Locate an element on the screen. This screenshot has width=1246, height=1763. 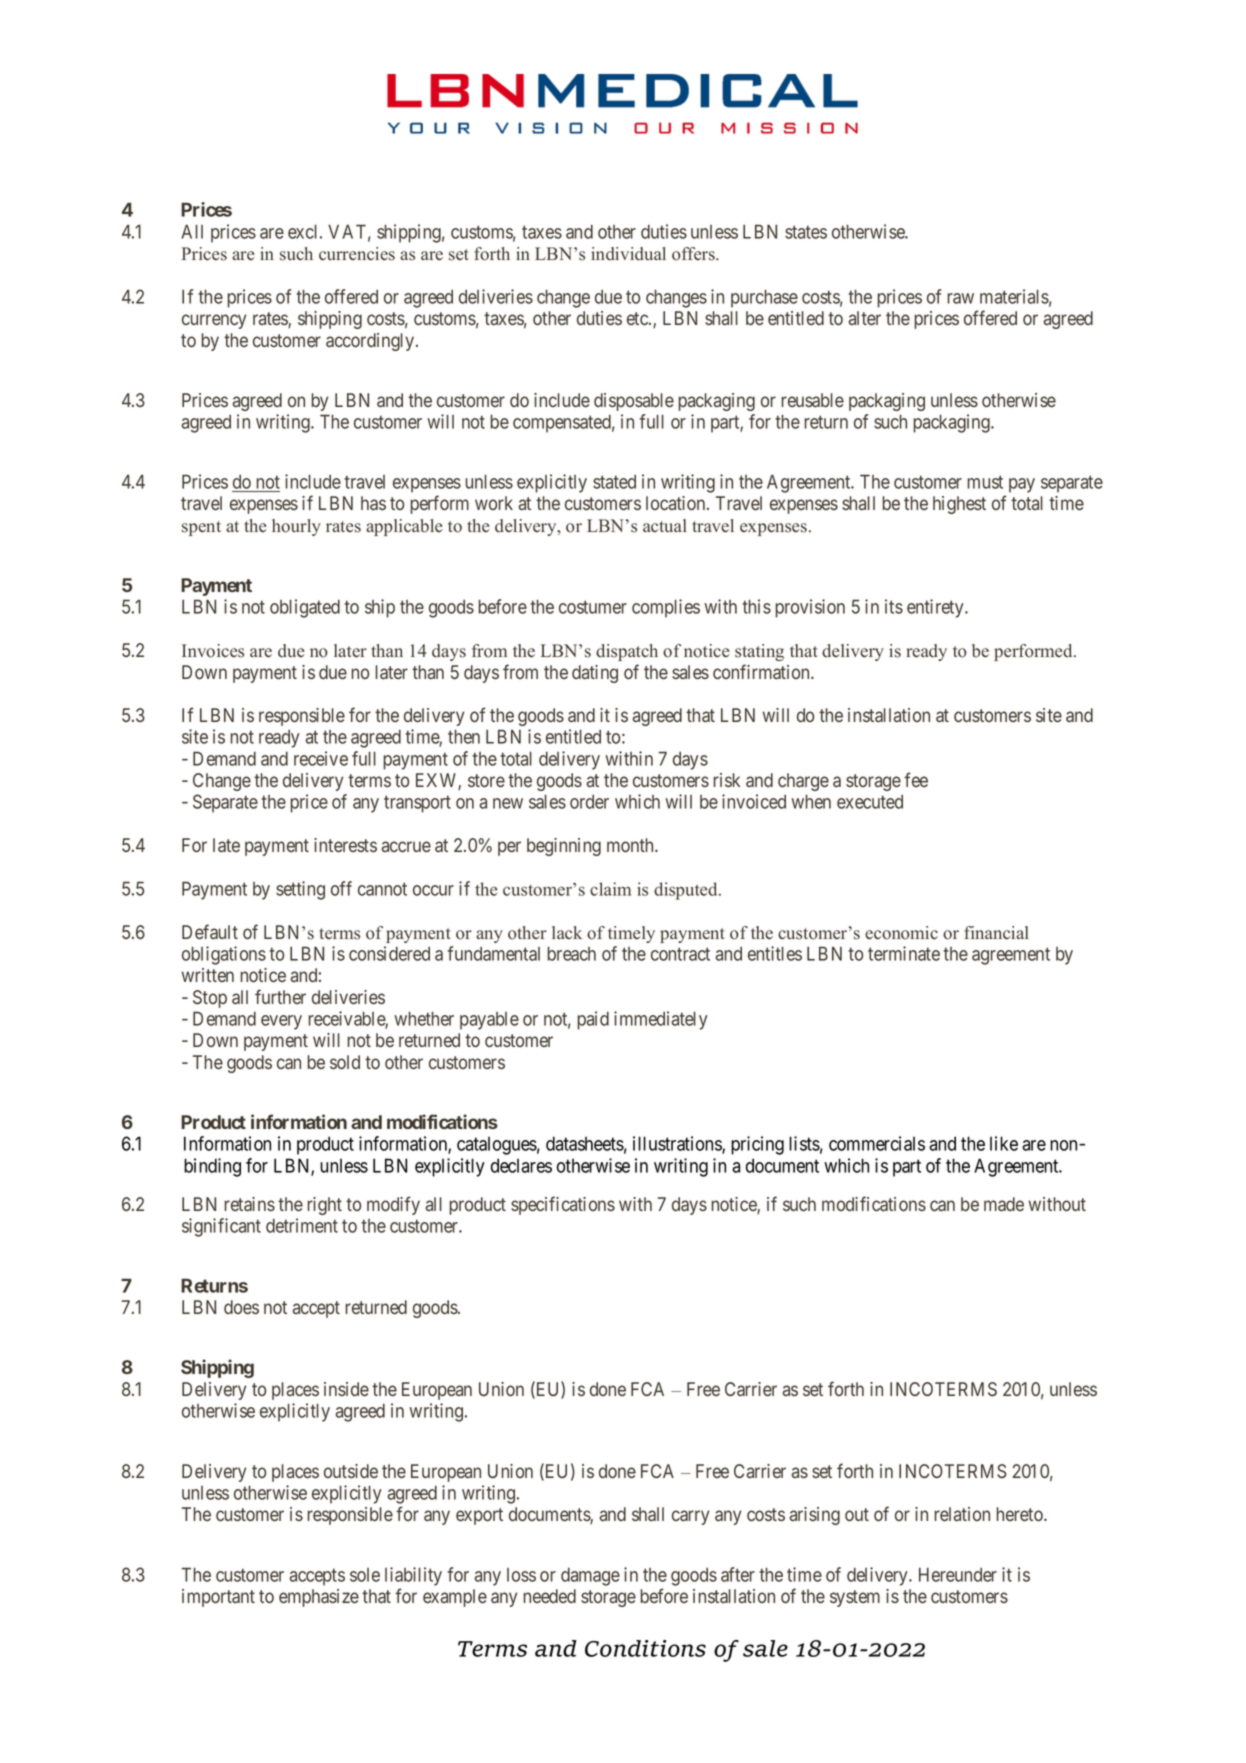
breach is located at coordinates (571, 953).
